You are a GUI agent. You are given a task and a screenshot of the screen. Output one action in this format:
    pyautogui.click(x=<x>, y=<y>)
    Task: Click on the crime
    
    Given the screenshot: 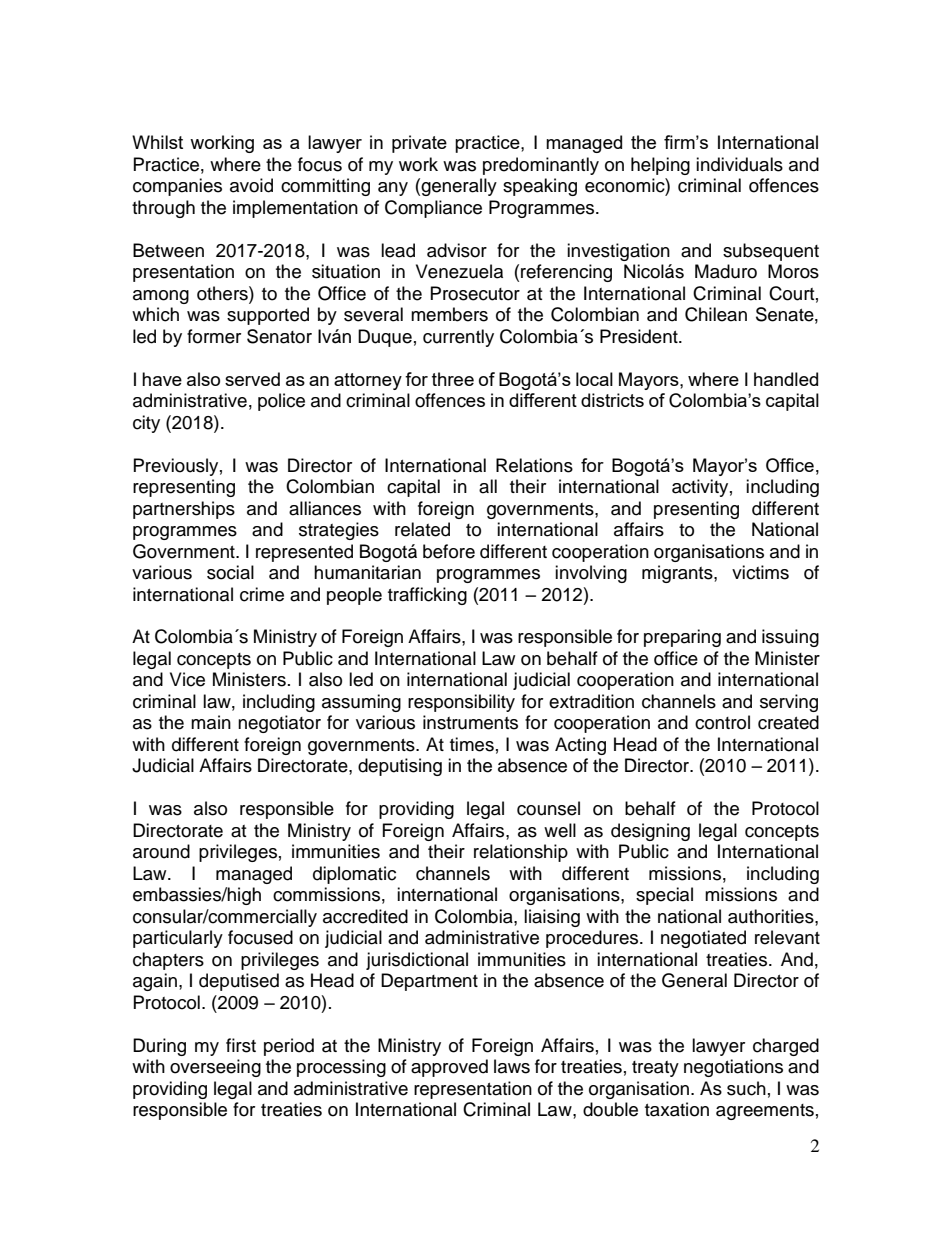 What is the action you would take?
    pyautogui.click(x=262, y=594)
